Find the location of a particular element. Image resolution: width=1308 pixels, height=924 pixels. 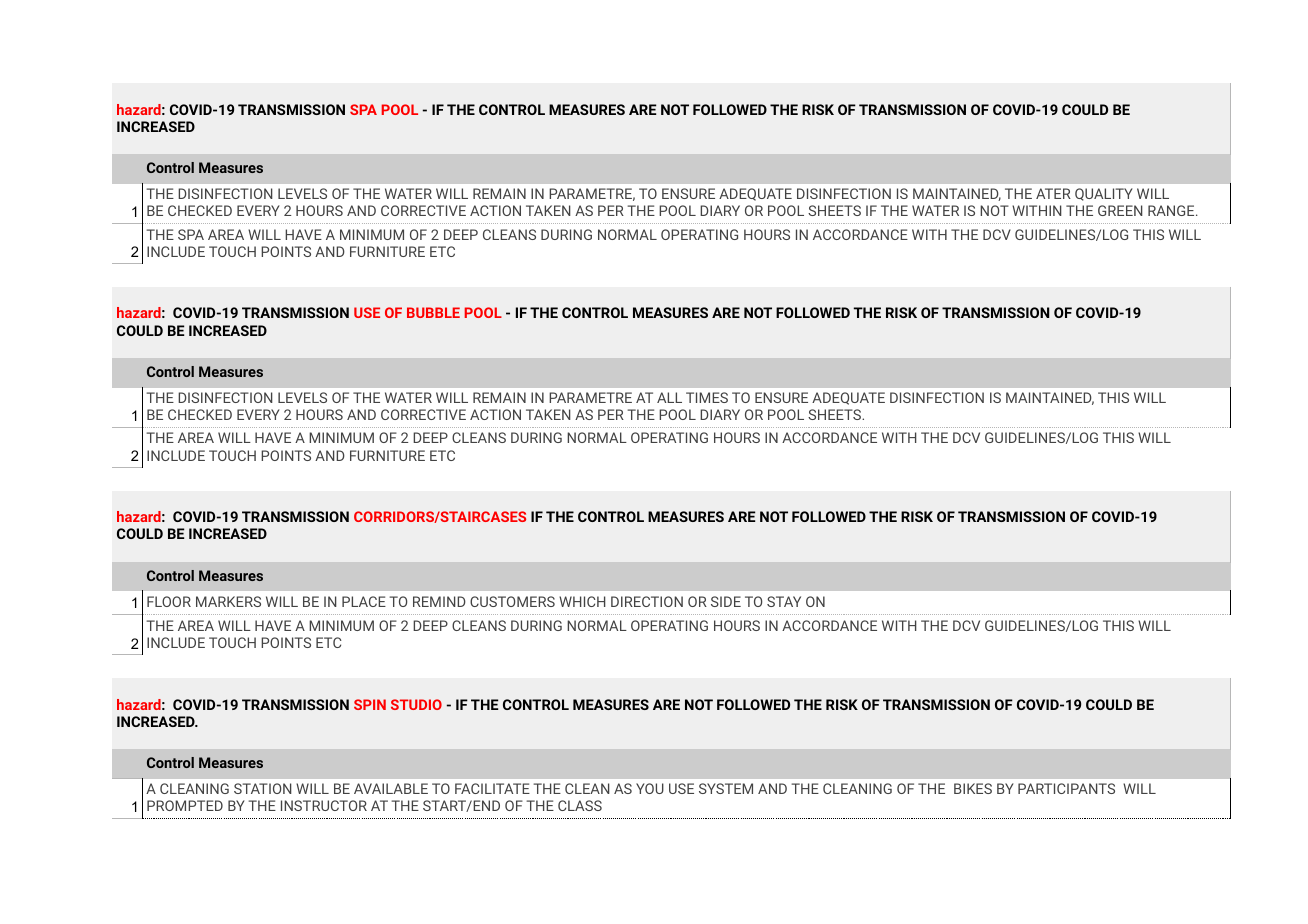

DIRECTION is located at coordinates (647, 601).
